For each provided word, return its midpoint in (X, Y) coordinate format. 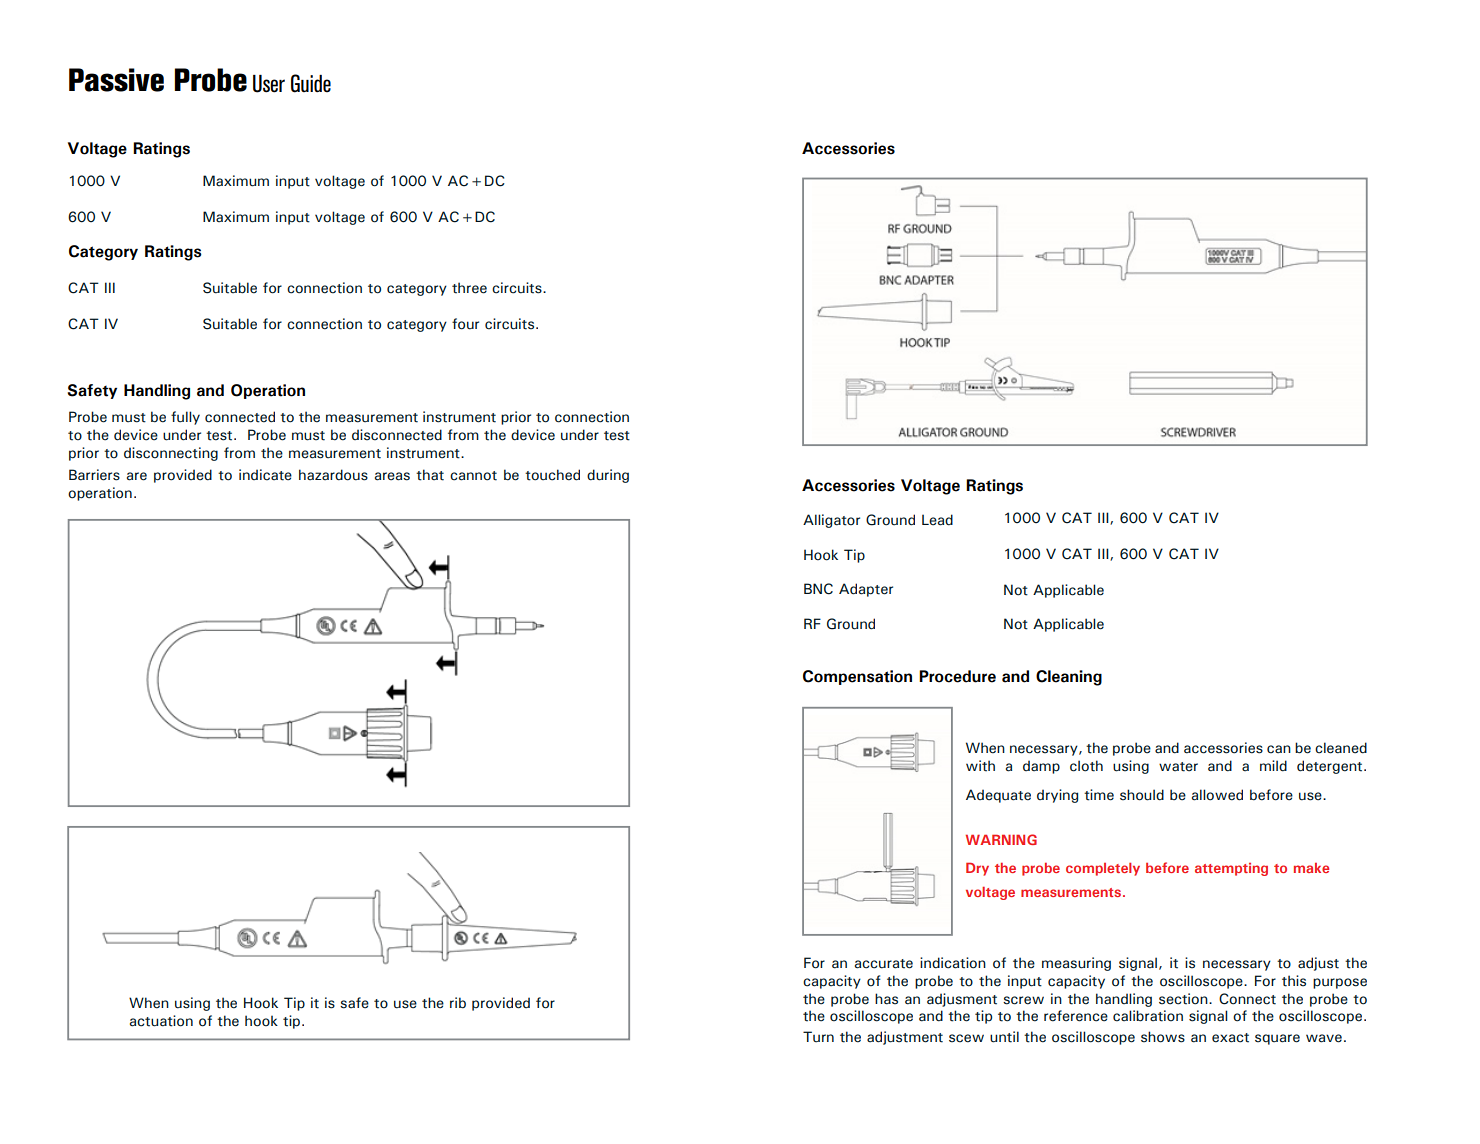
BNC (818, 589)
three (469, 288)
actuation (161, 1021)
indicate (265, 475)
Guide (311, 83)
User (269, 84)
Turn (818, 1037)
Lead (937, 520)
